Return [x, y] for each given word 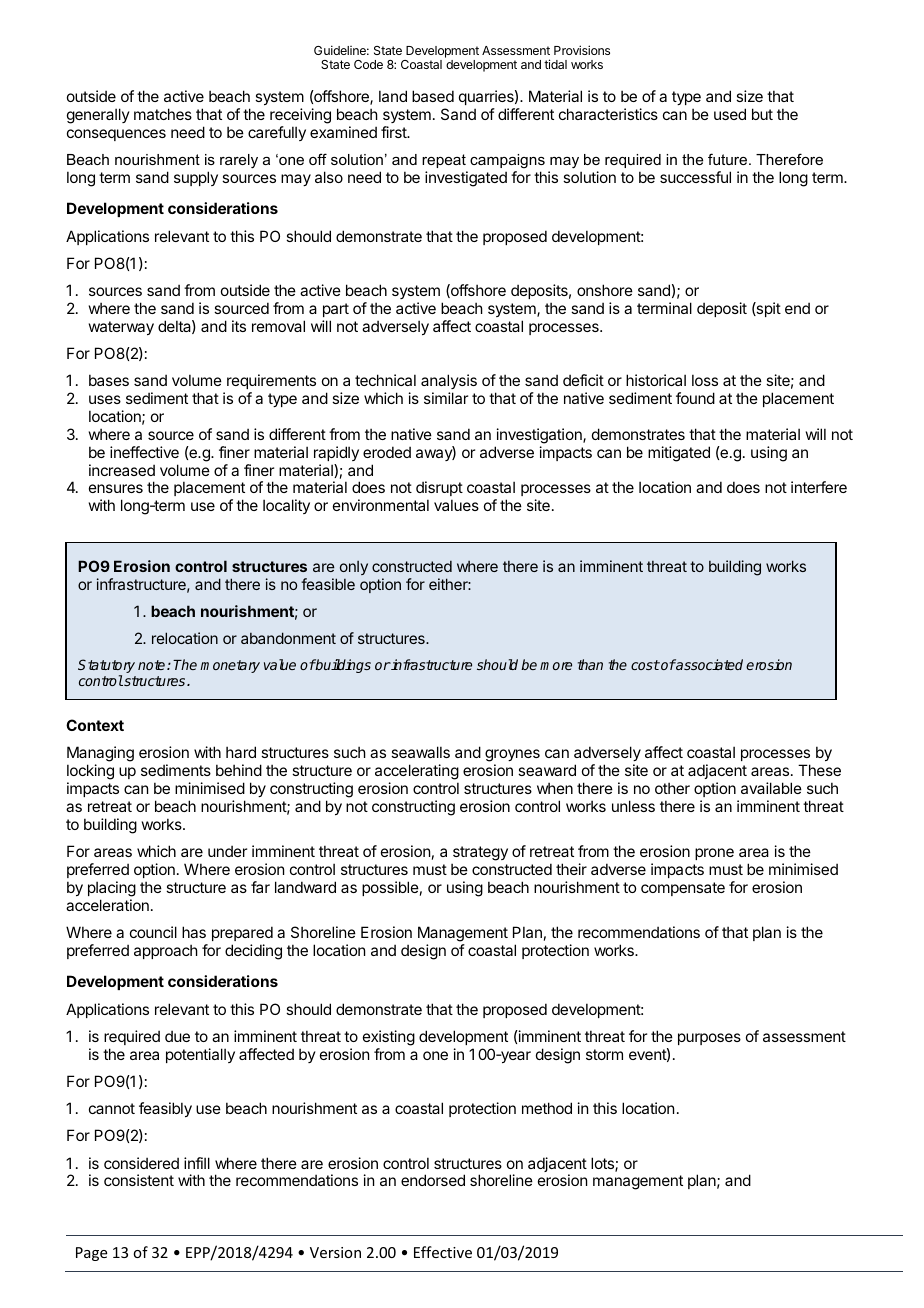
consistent [139, 1180]
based [433, 96]
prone [714, 854]
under [227, 851]
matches [163, 114]
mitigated [679, 454]
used [730, 114]
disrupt [439, 490]
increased [122, 470]
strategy [480, 853]
